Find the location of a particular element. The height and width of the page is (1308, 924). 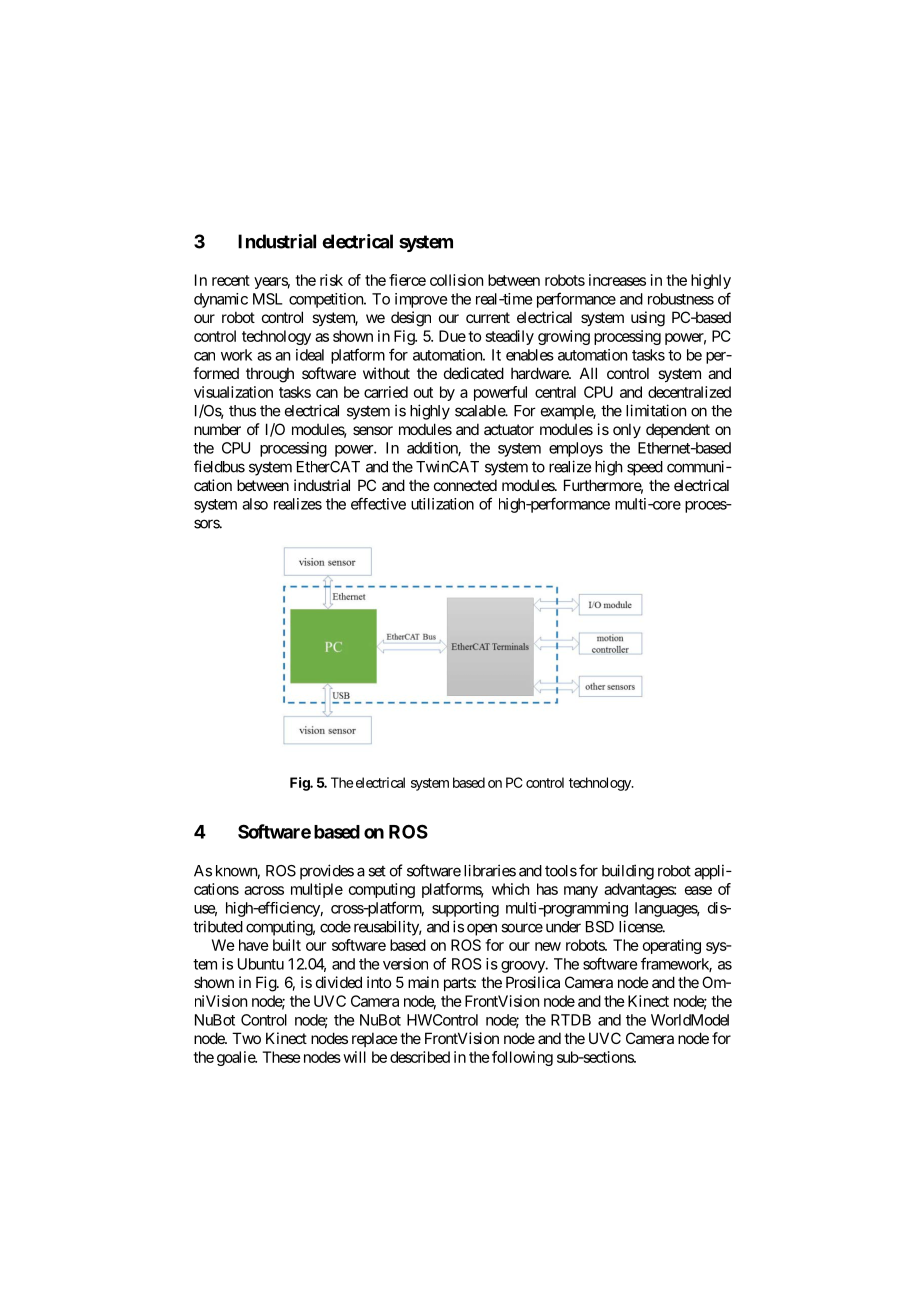

speed is located at coordinates (645, 468).
